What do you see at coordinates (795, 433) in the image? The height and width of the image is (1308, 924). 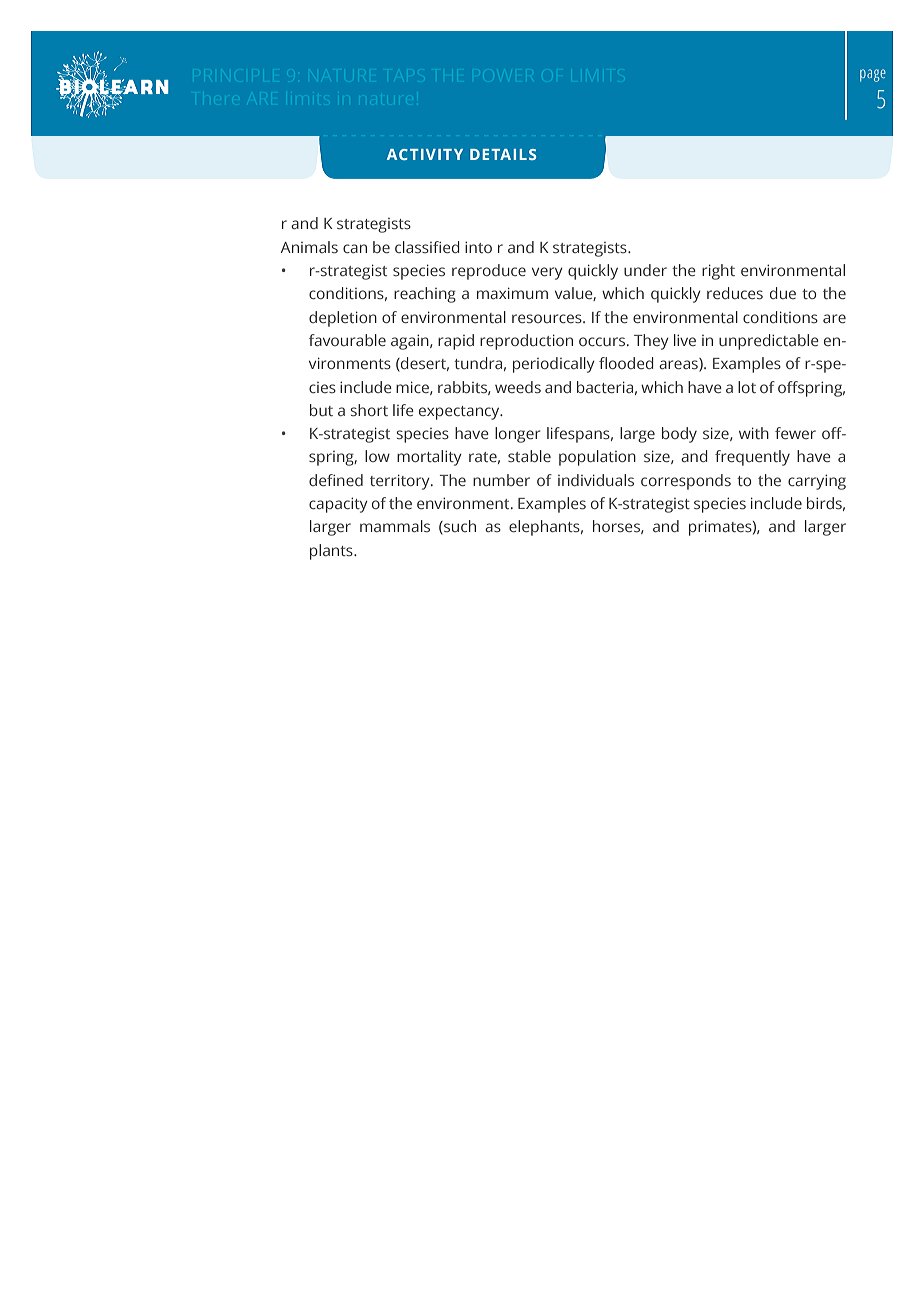 I see `fewer` at bounding box center [795, 433].
